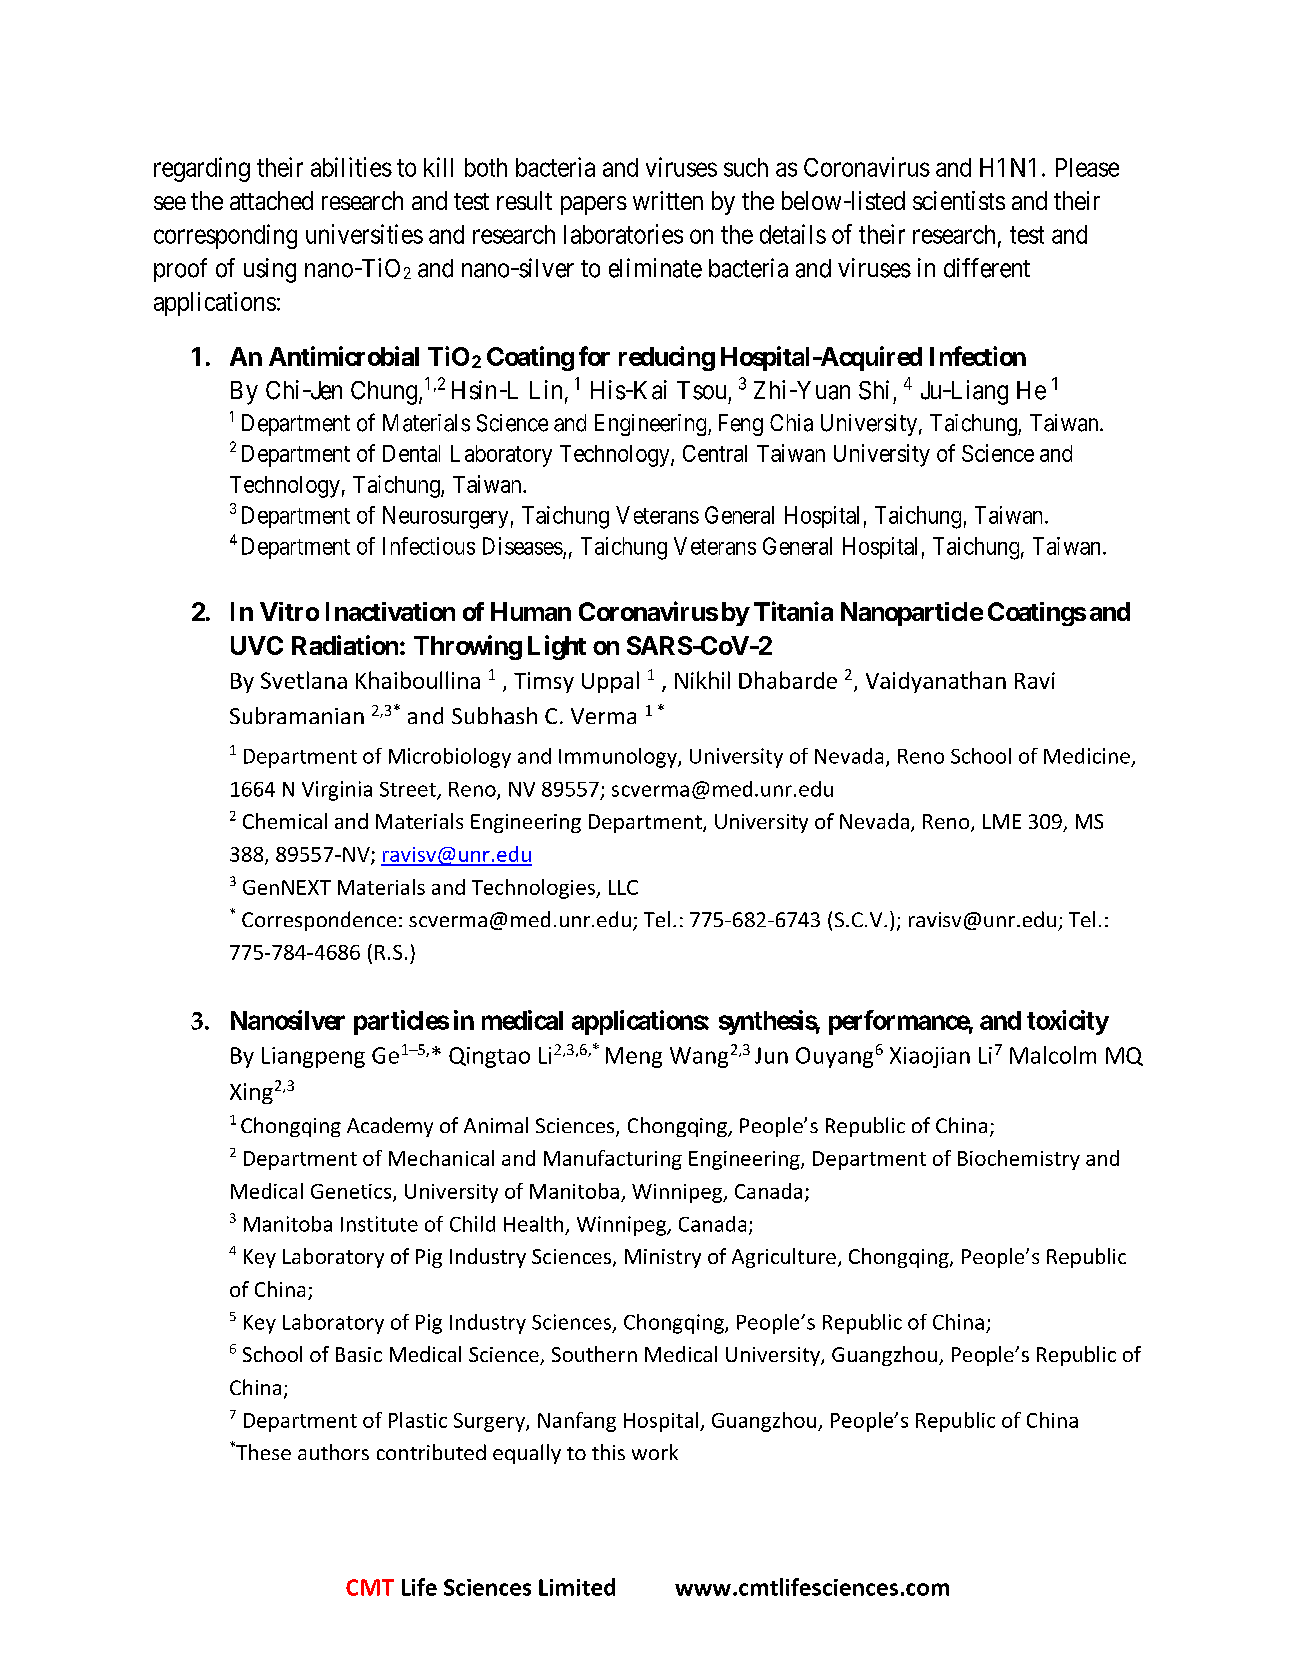 This document has width=1297, height=1678. What do you see at coordinates (319, 921) in the document?
I see `Correspondence` at bounding box center [319, 921].
